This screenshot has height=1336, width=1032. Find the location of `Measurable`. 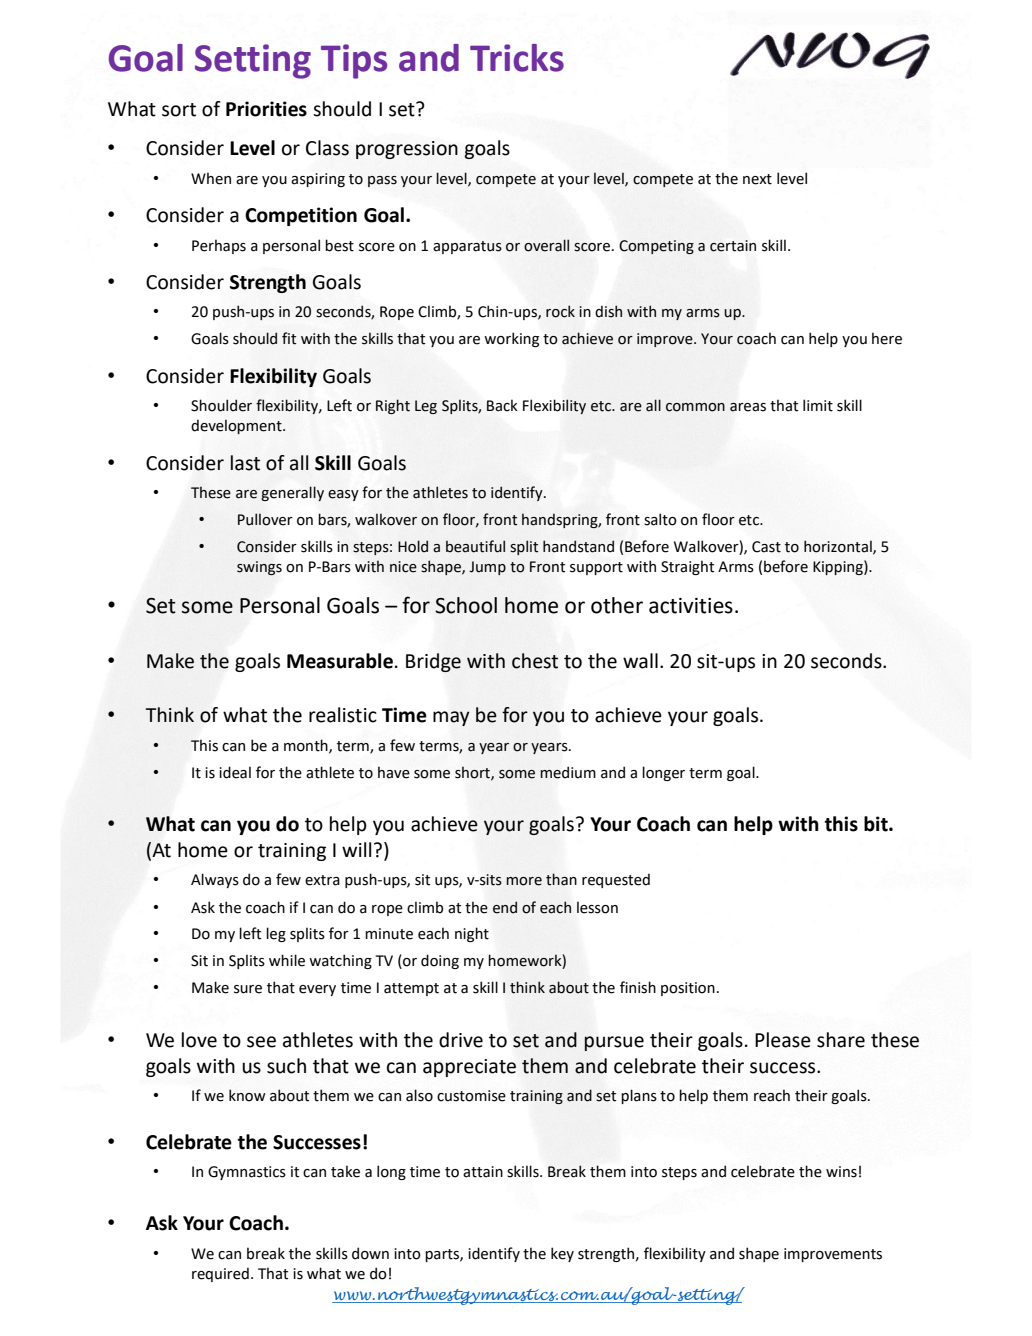

Measurable is located at coordinates (340, 661).
